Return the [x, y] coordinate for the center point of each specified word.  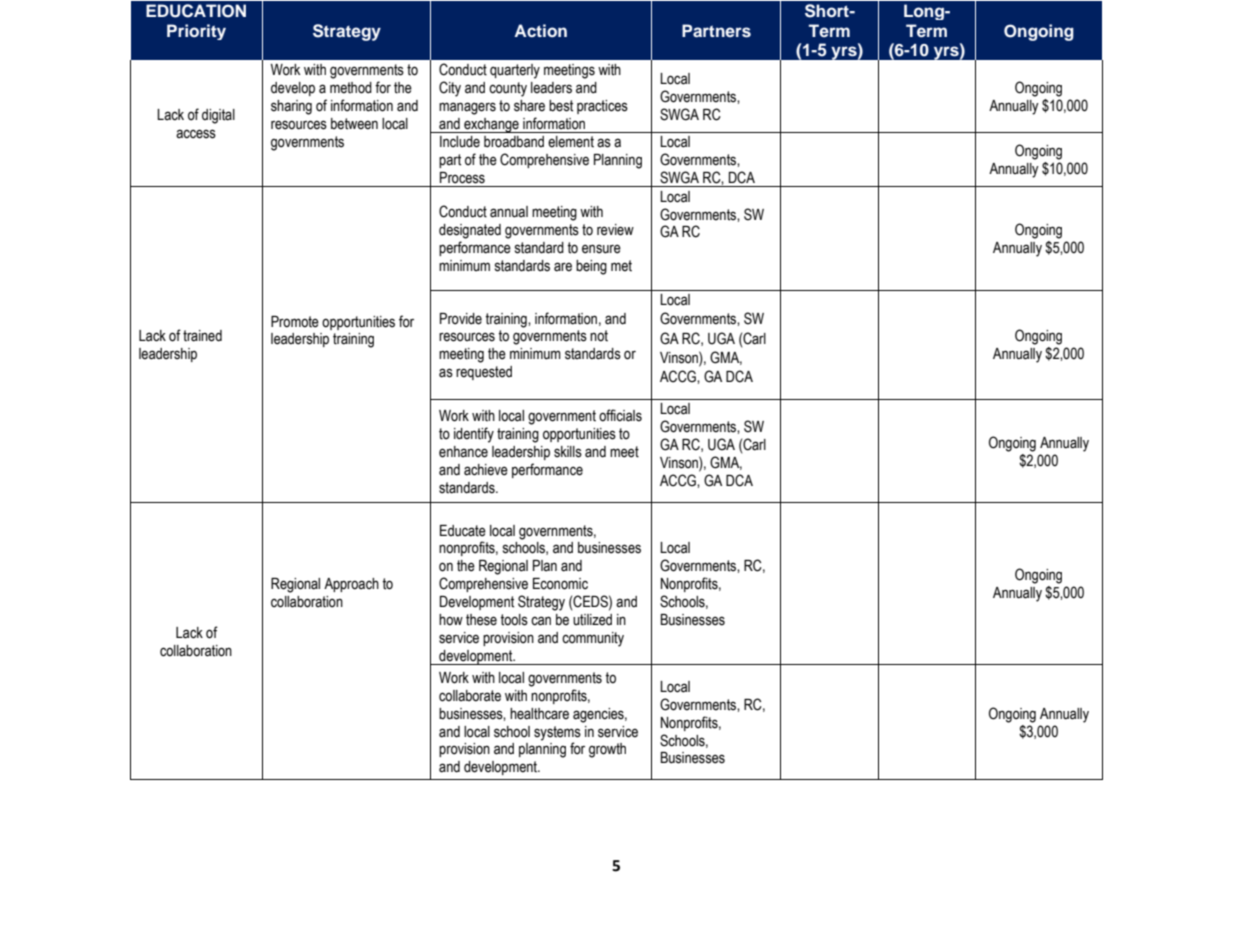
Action [540, 30]
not [599, 336]
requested [484, 373]
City [450, 89]
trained [202, 336]
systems [557, 733]
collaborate [470, 696]
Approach [351, 585]
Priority [196, 32]
